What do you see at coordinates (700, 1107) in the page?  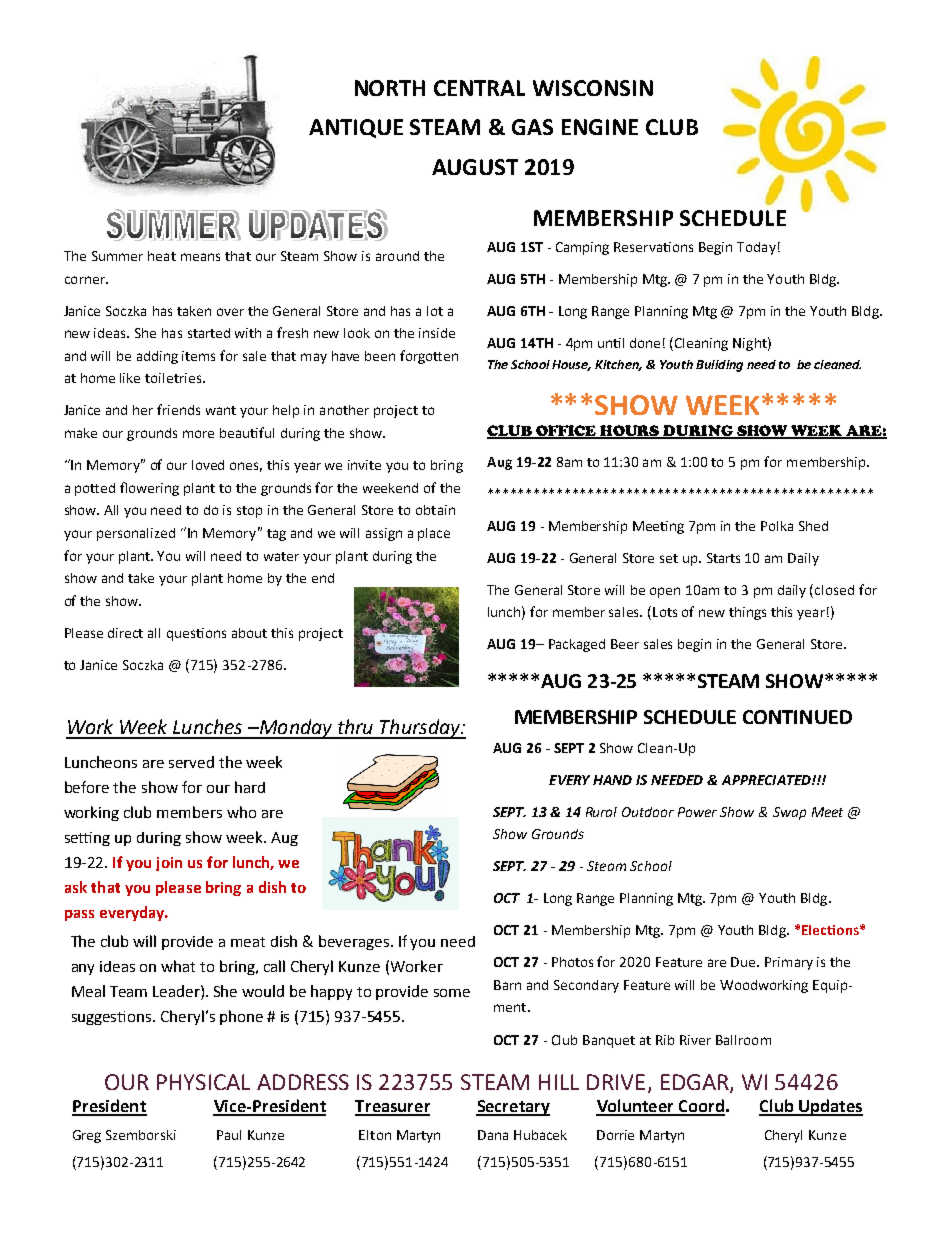 I see `Coord` at bounding box center [700, 1107].
